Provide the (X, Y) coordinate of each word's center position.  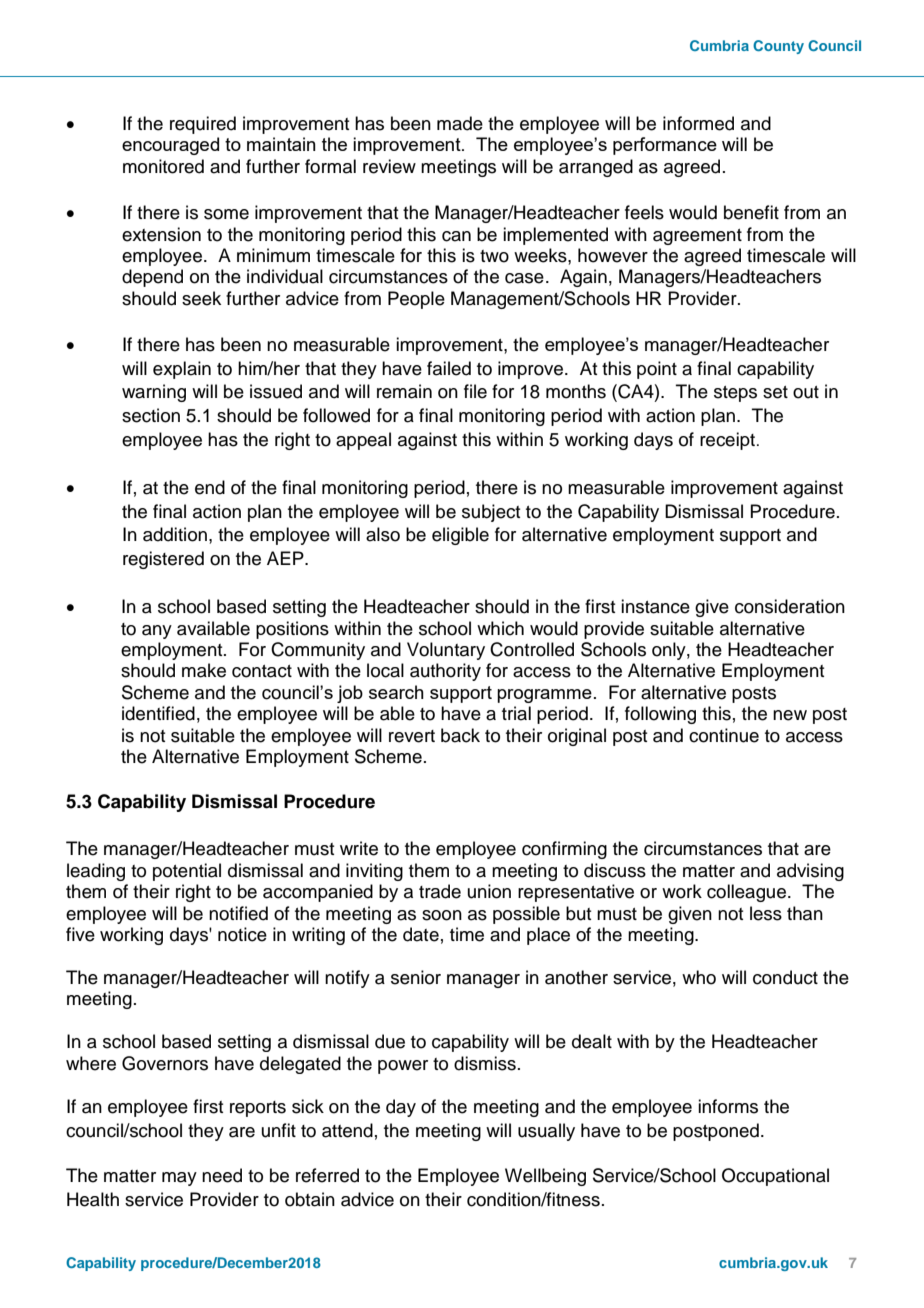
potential (187, 872)
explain (182, 370)
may (179, 1179)
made (460, 123)
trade (440, 891)
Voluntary (446, 651)
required (203, 125)
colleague (746, 893)
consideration (790, 606)
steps (735, 394)
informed (698, 123)
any (157, 632)
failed (449, 368)
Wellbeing (545, 1177)
